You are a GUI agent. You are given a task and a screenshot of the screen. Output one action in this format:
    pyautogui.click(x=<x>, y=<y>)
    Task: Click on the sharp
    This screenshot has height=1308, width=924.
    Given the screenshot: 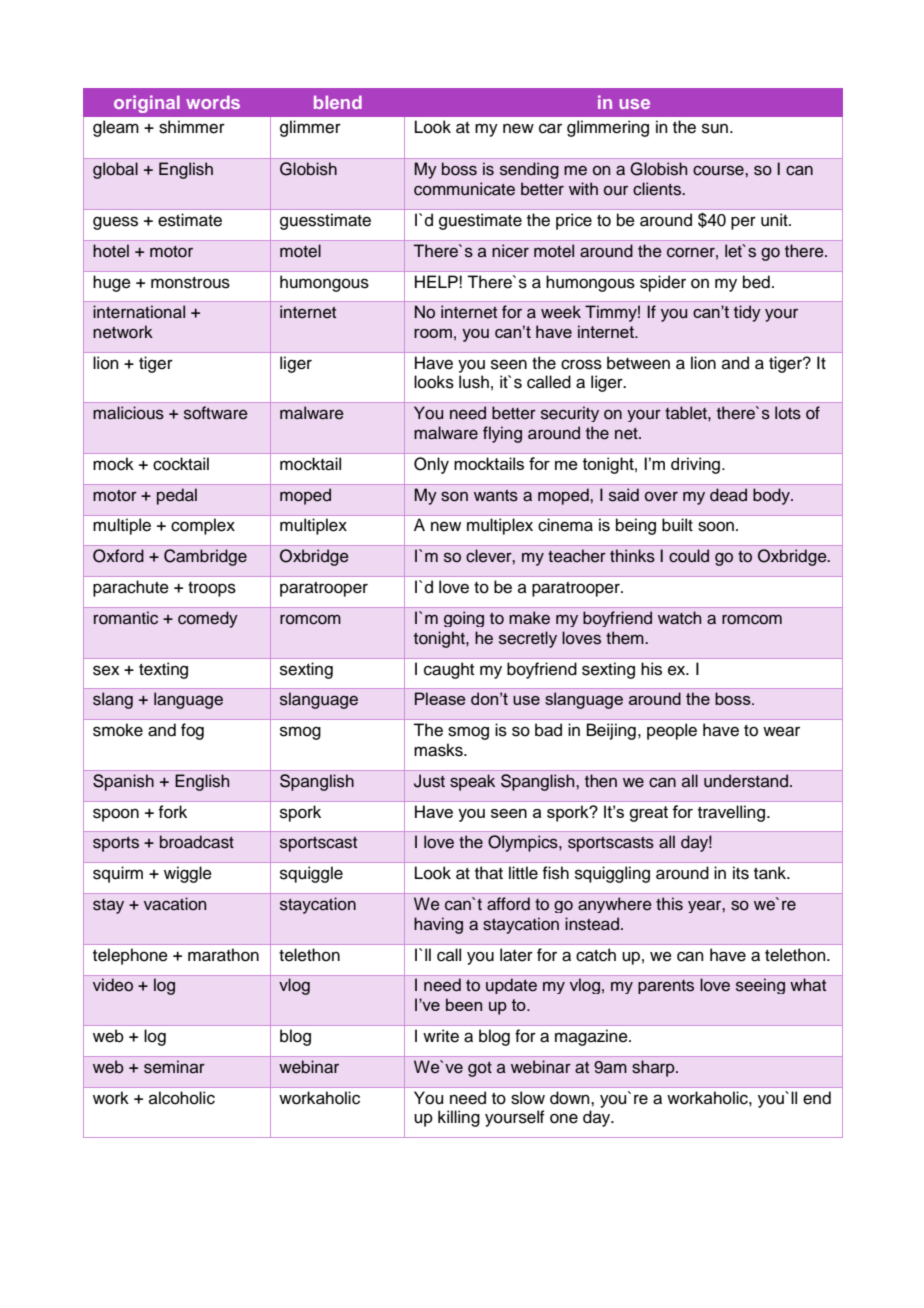 What is the action you would take?
    pyautogui.click(x=654, y=1068)
